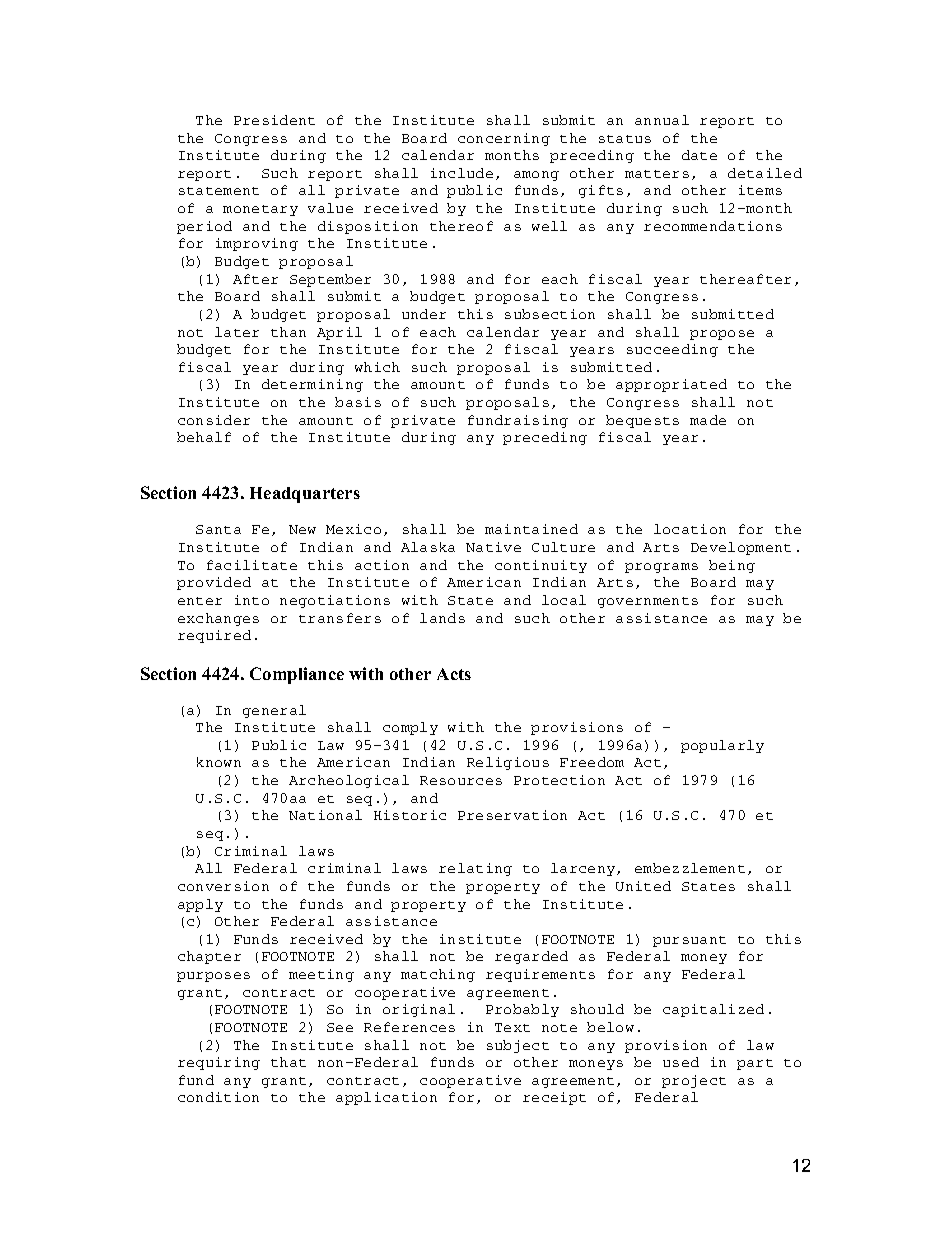 The image size is (952, 1233). Describe the element at coordinates (274, 120) in the document. I see `President` at that location.
